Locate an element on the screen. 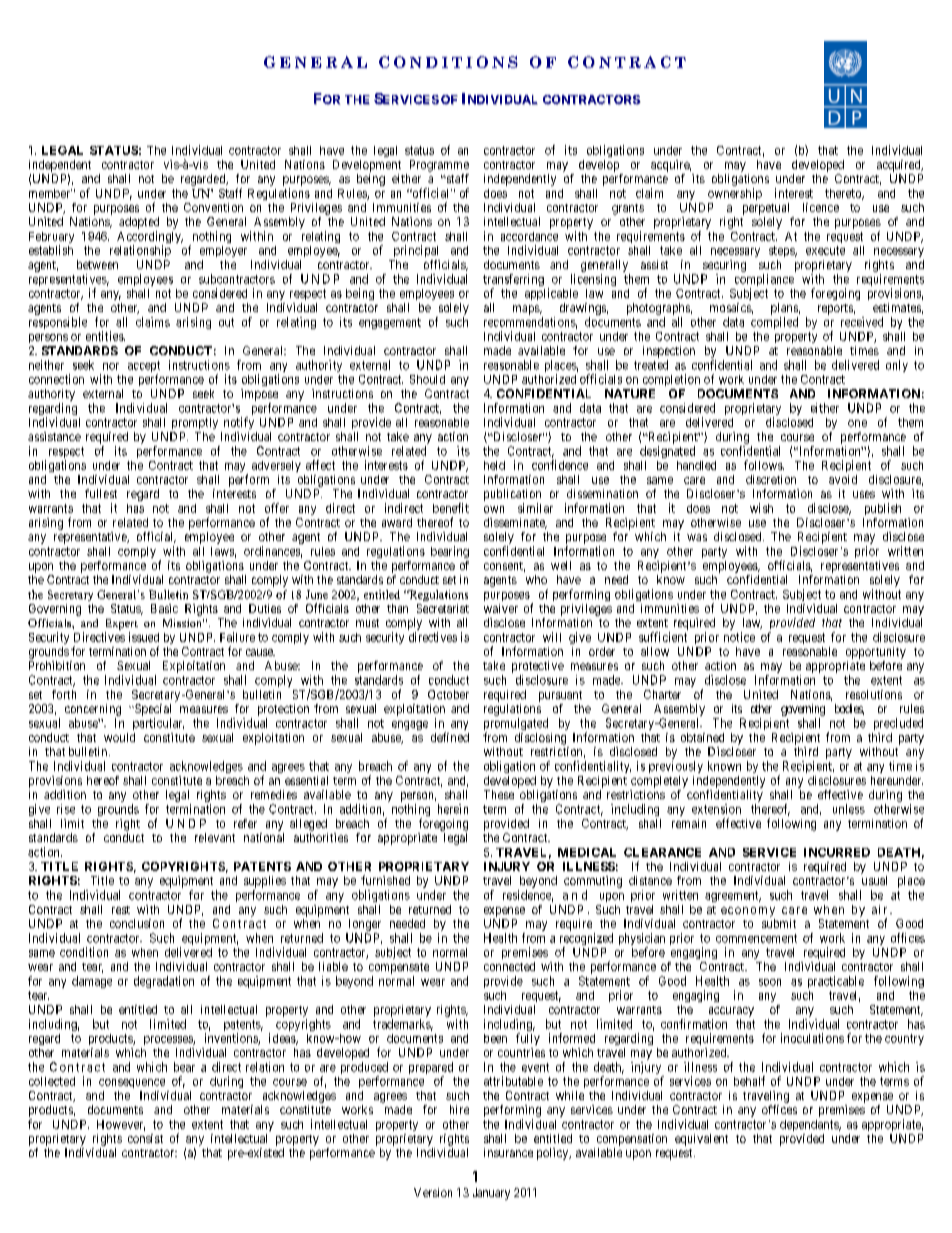 The image size is (952, 1233). adopted is located at coordinates (139, 223).
